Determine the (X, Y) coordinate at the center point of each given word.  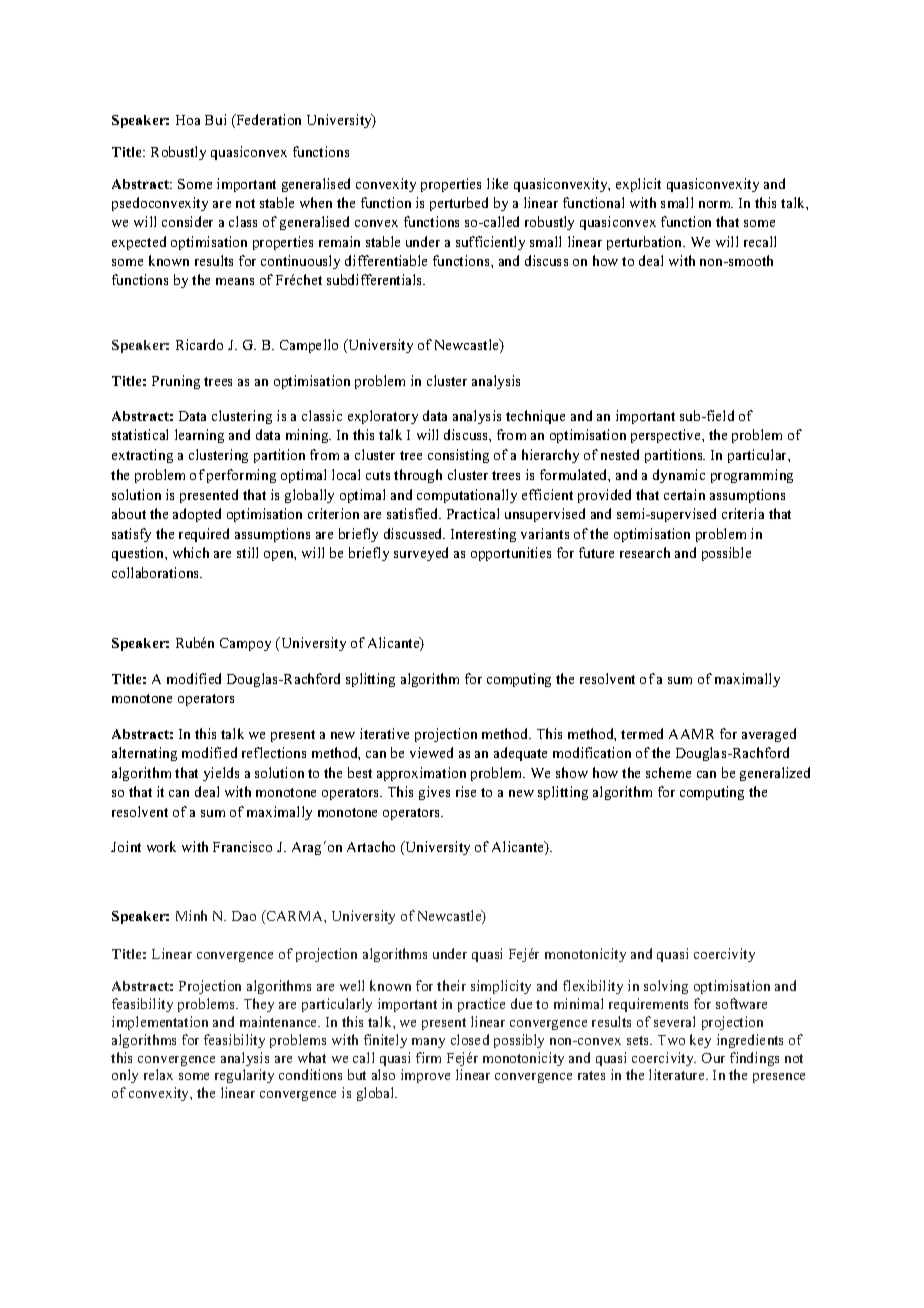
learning (199, 436)
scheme (668, 772)
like (497, 183)
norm (716, 204)
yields (221, 774)
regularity (244, 1076)
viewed (431, 752)
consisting (458, 456)
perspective (667, 436)
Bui (215, 119)
